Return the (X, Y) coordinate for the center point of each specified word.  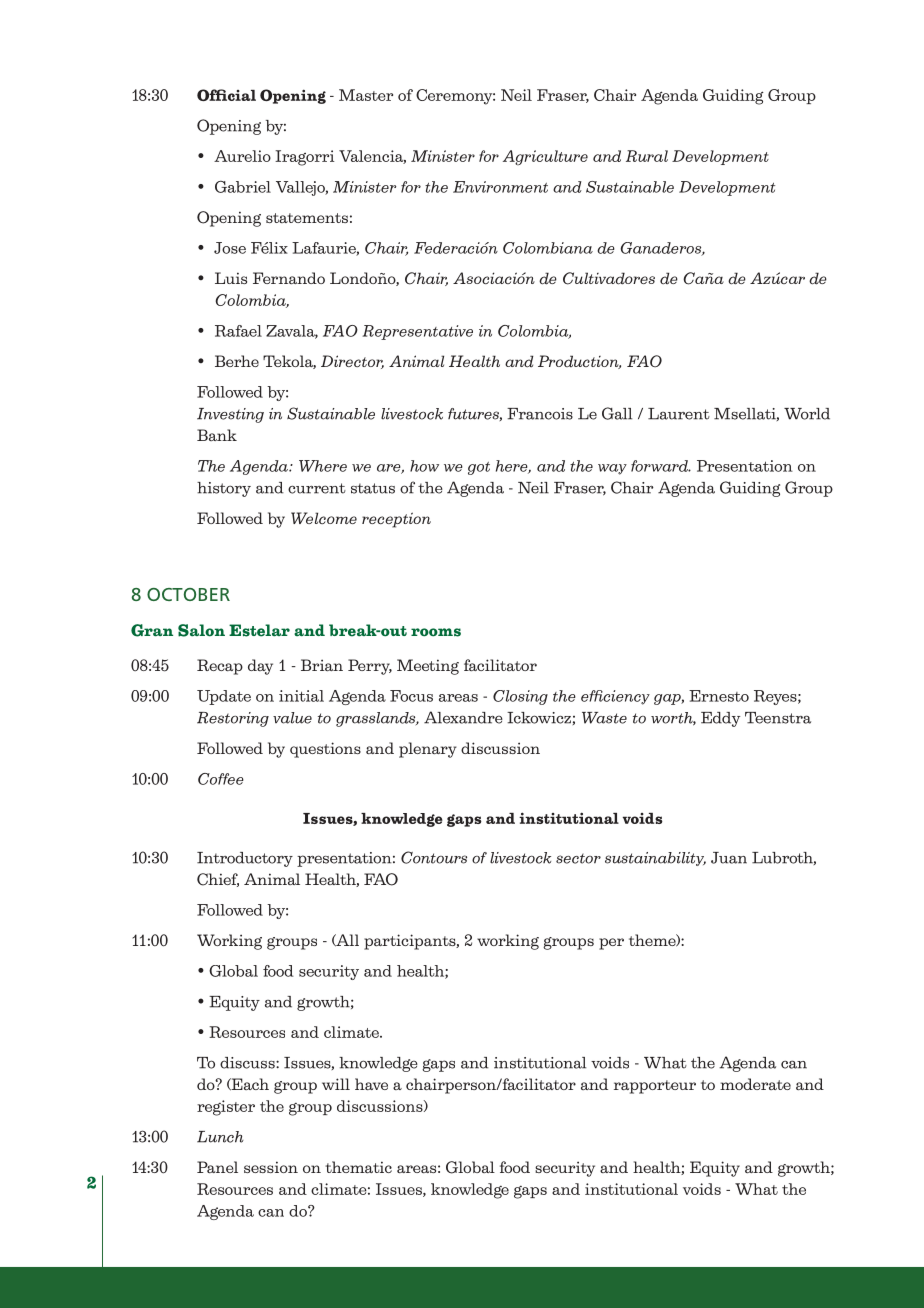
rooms (436, 632)
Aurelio (242, 156)
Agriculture (545, 157)
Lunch (220, 1137)
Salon (201, 630)
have (371, 1084)
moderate (755, 1084)
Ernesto (719, 696)
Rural (647, 156)
